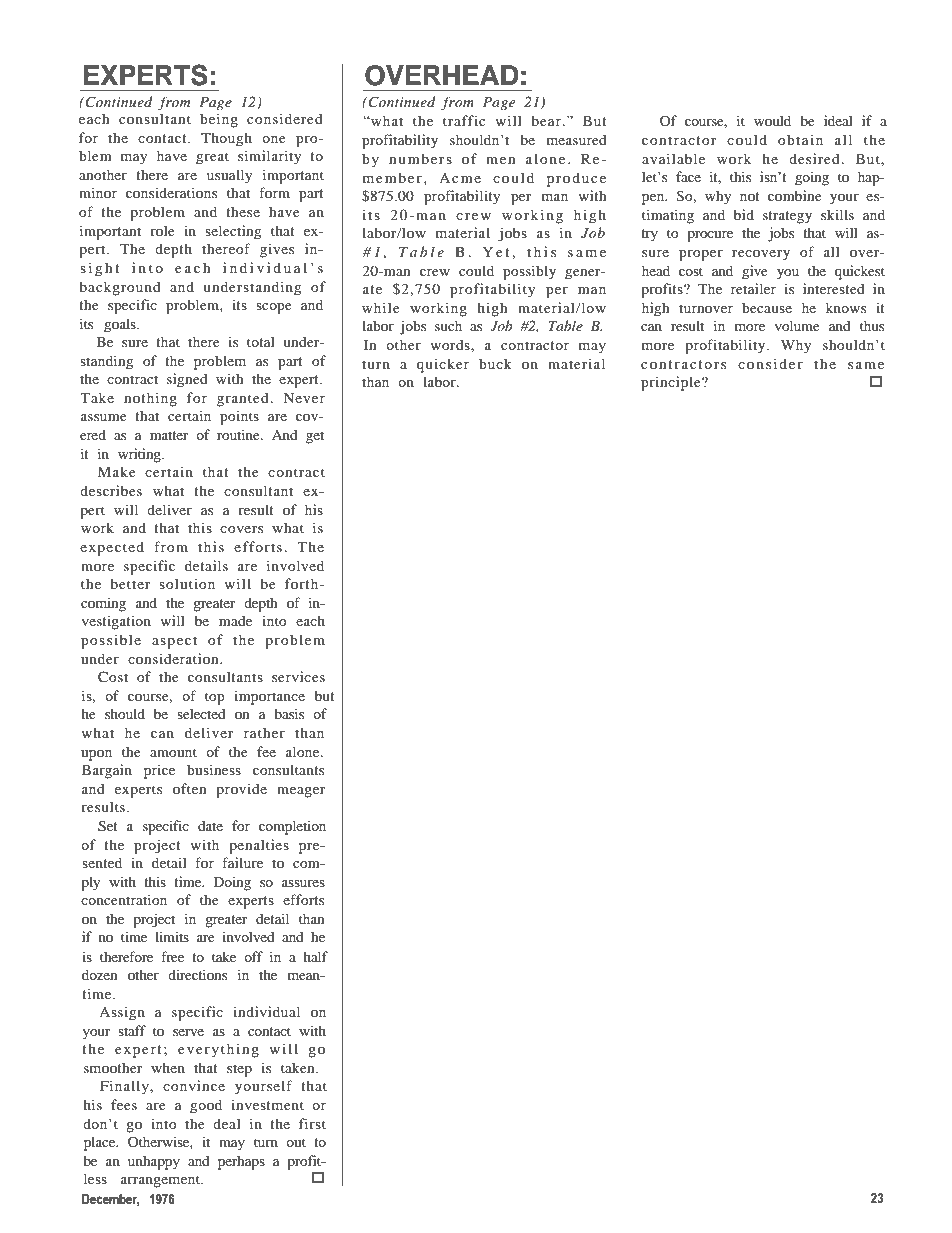 The width and height of the screenshot is (952, 1233). Describe the element at coordinates (301, 792) in the screenshot. I see `meager` at that location.
